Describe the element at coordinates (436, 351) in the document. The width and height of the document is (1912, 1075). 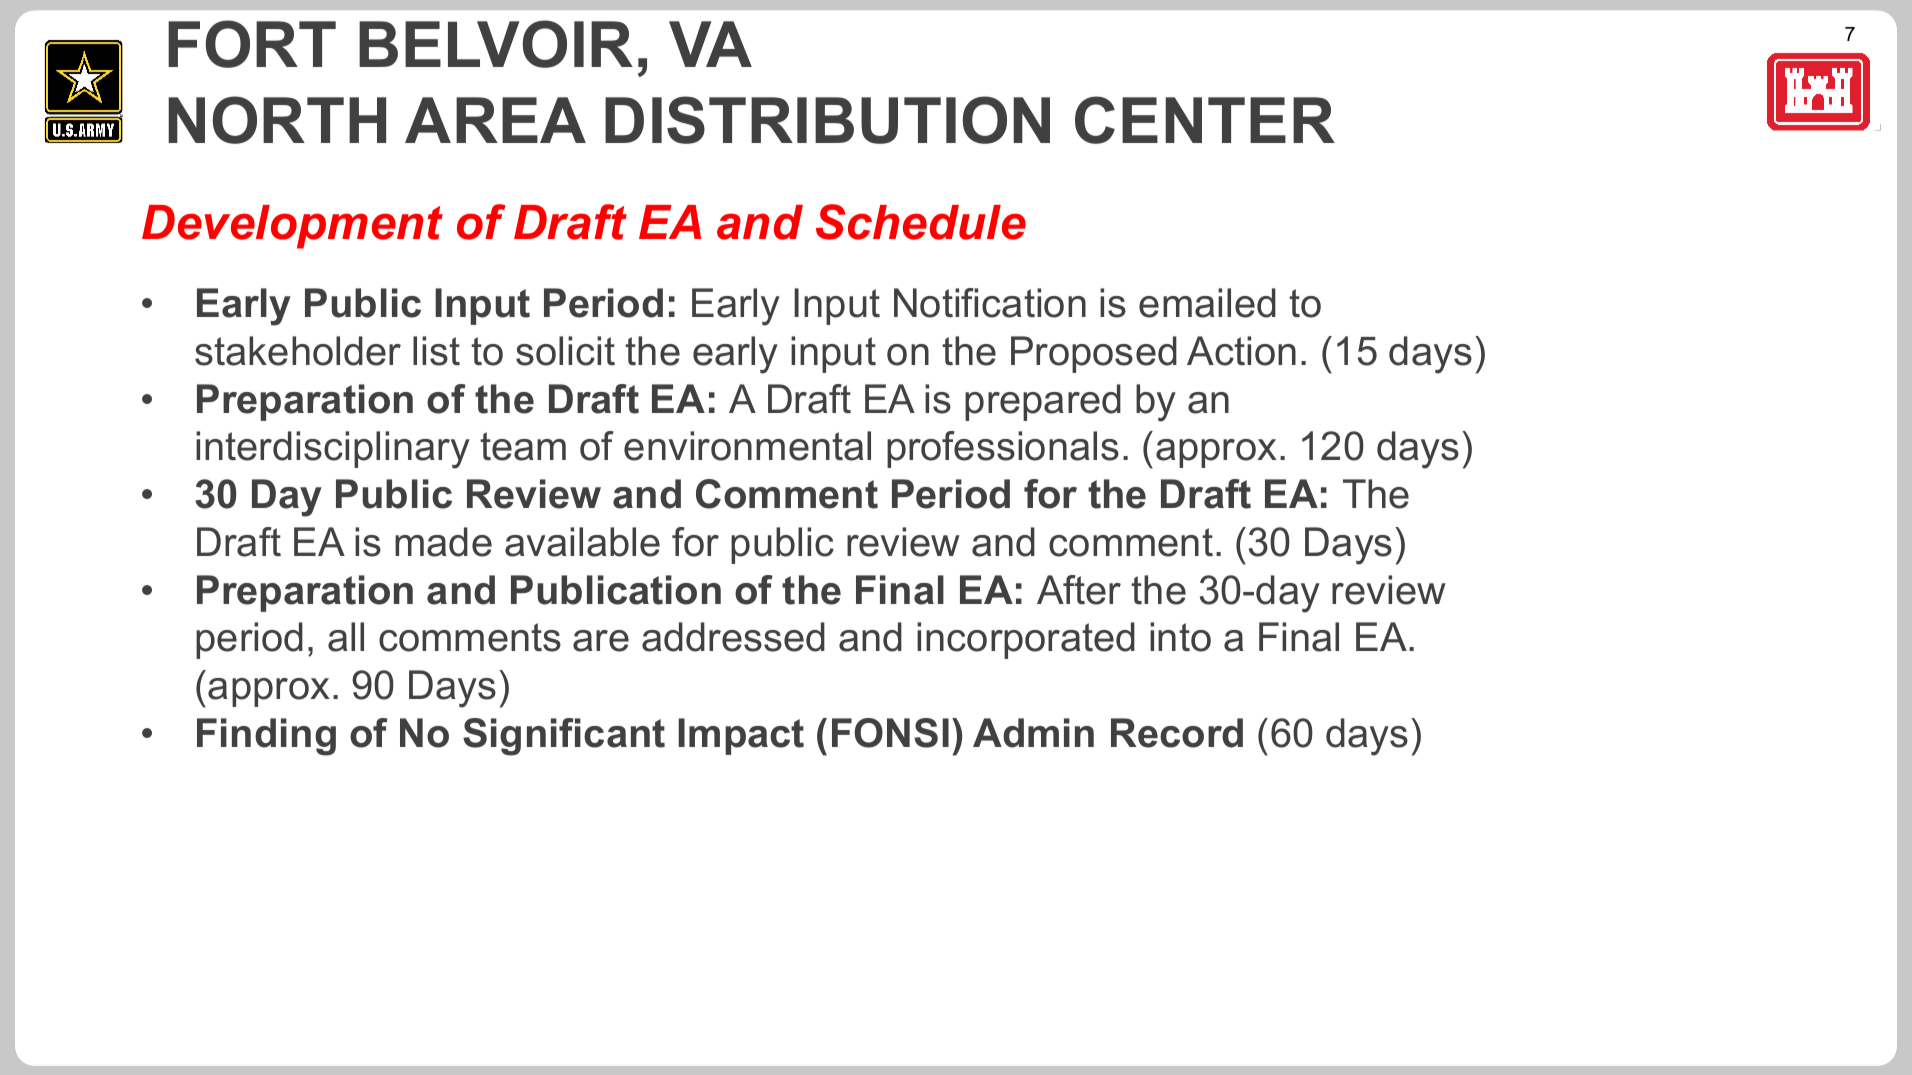
I see `list` at that location.
